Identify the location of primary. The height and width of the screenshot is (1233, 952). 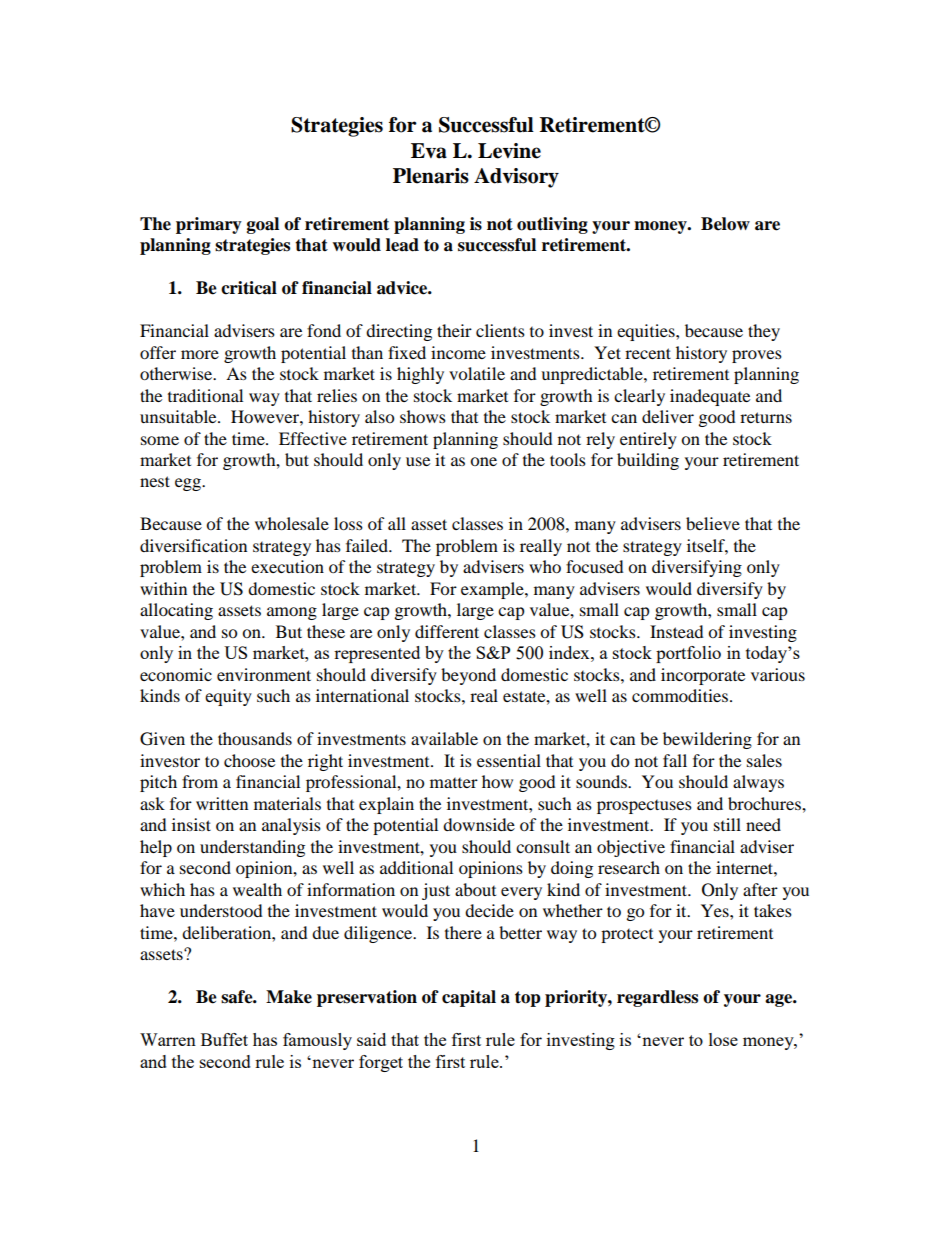
(209, 225).
